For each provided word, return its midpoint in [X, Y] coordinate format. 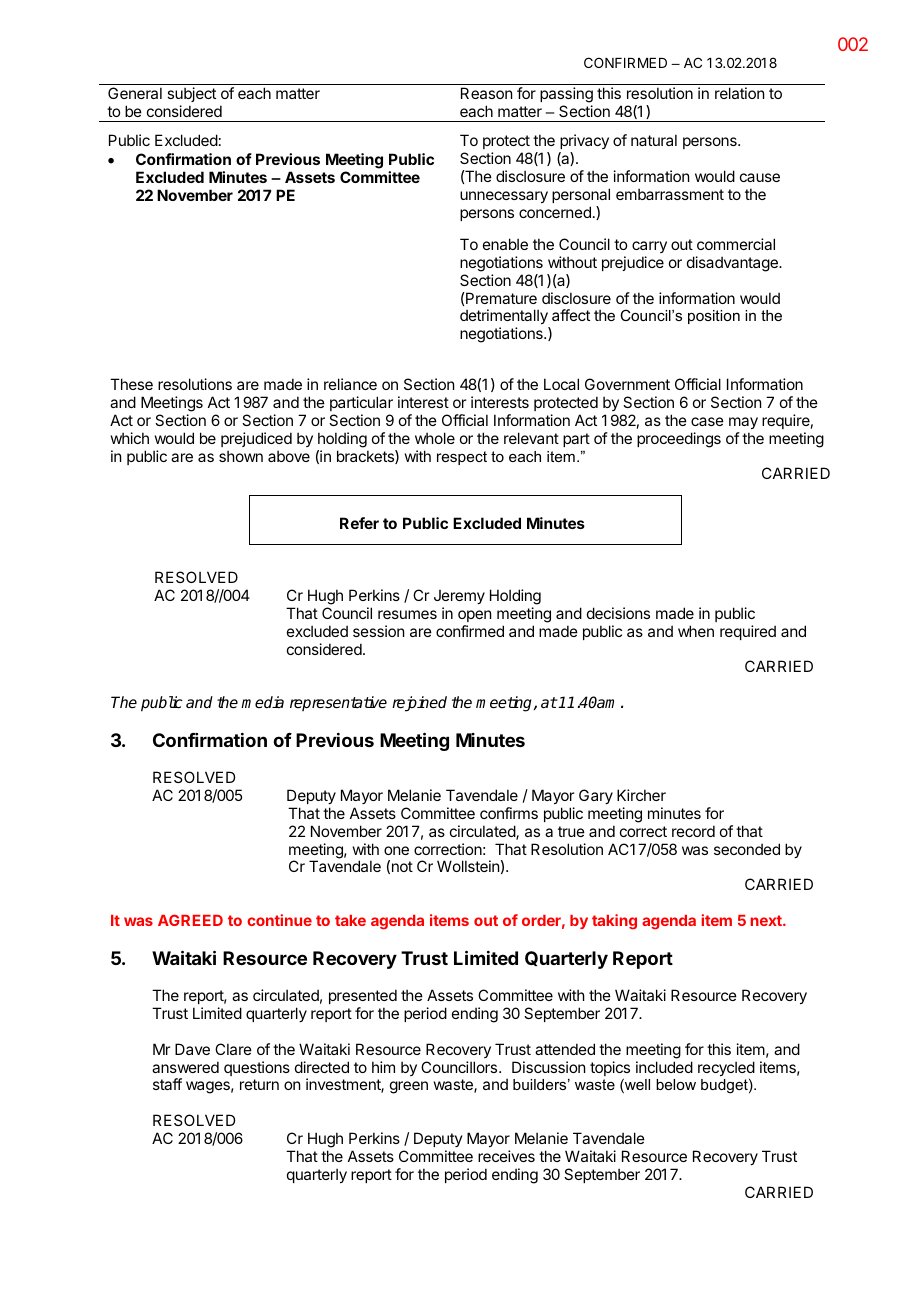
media [262, 702]
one [396, 850]
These [131, 384]
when [696, 631]
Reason [486, 93]
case [707, 421]
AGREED [190, 920]
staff [167, 1084]
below [676, 1084]
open [474, 616]
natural [654, 140]
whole [435, 438]
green [409, 1087]
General [135, 93]
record [693, 831]
